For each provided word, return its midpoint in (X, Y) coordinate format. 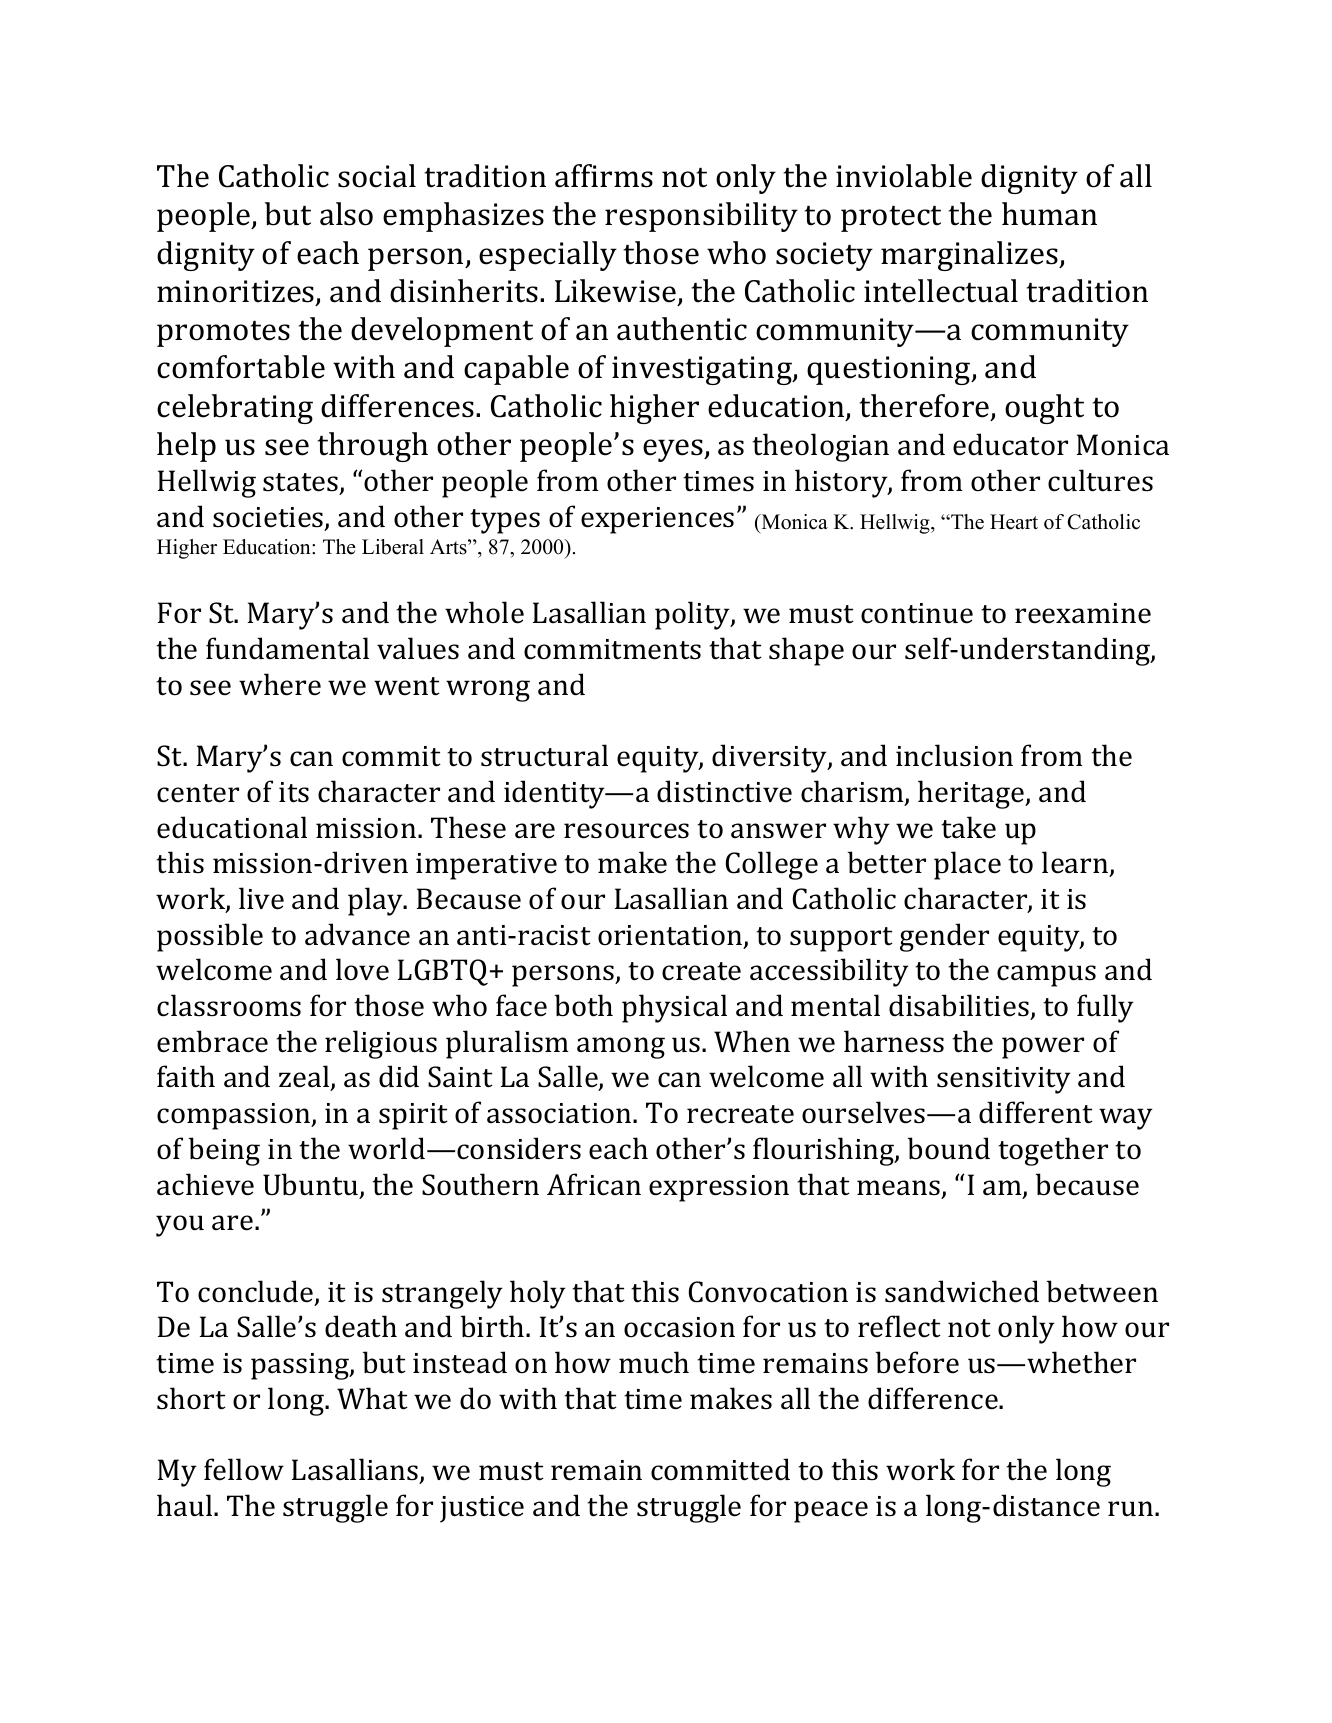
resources (626, 831)
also (346, 214)
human (1049, 214)
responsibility (701, 217)
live (261, 898)
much (654, 1362)
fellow (244, 1469)
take (968, 827)
